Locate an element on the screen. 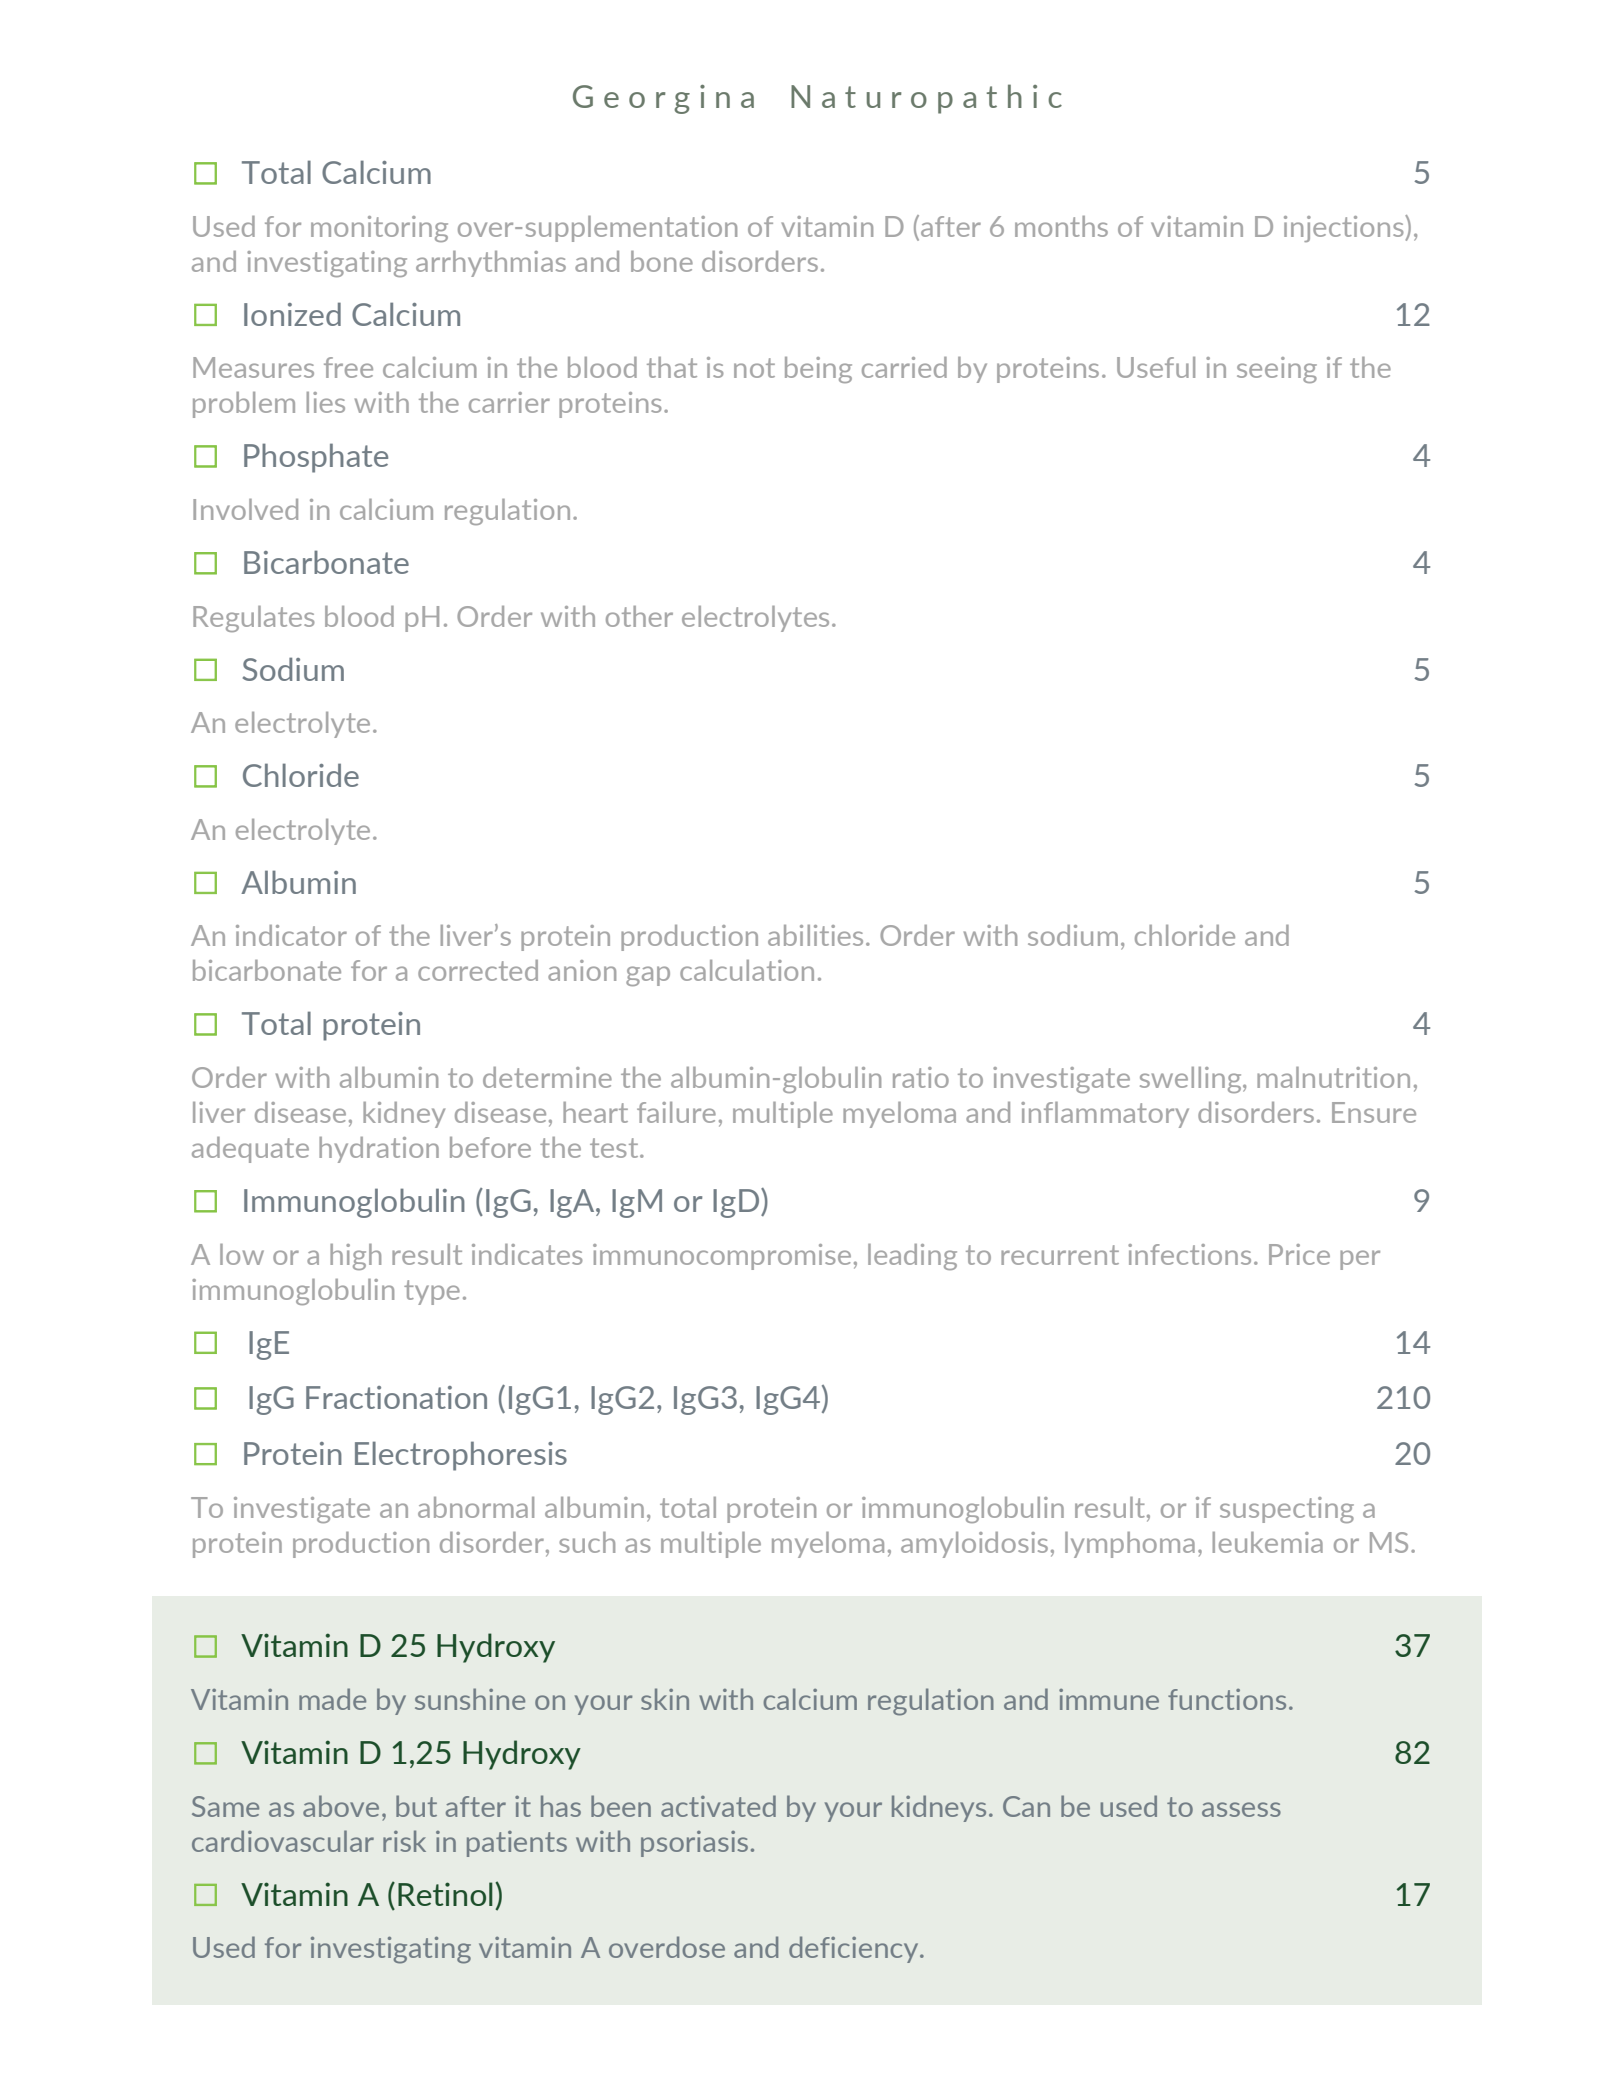  monitoring is located at coordinates (379, 229).
